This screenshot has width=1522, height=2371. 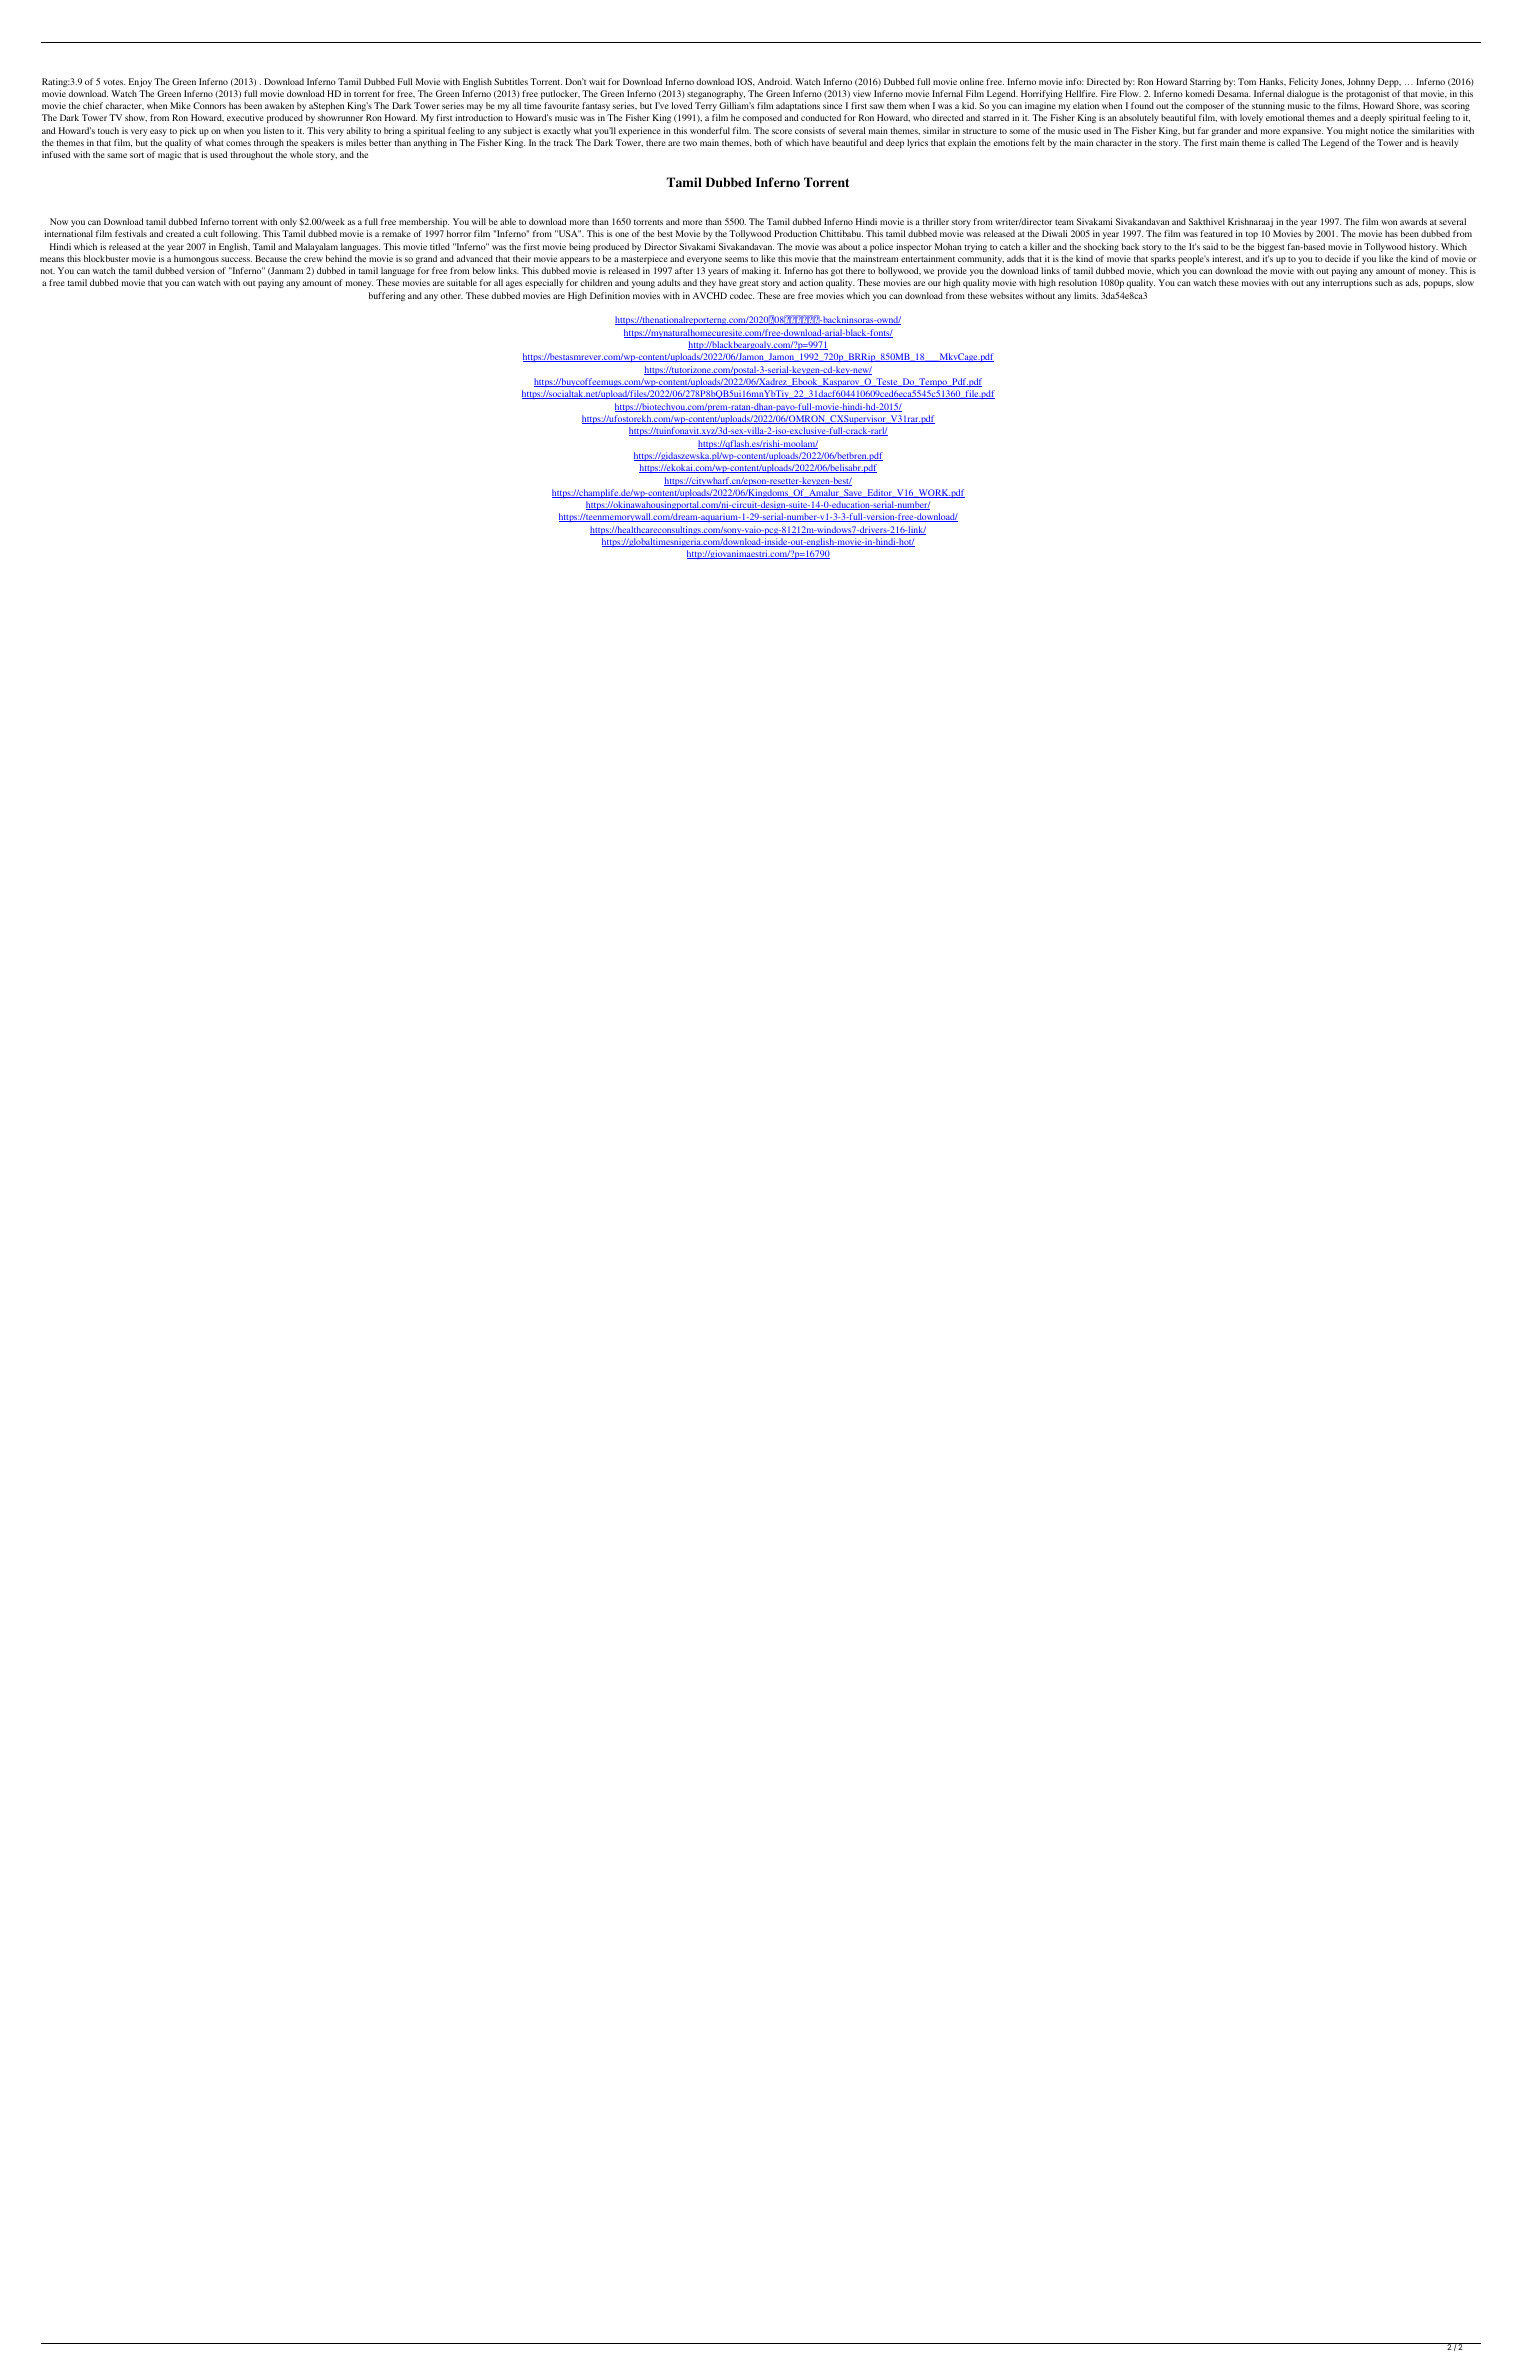 What do you see at coordinates (1413, 221) in the screenshot?
I see `awards` at bounding box center [1413, 221].
